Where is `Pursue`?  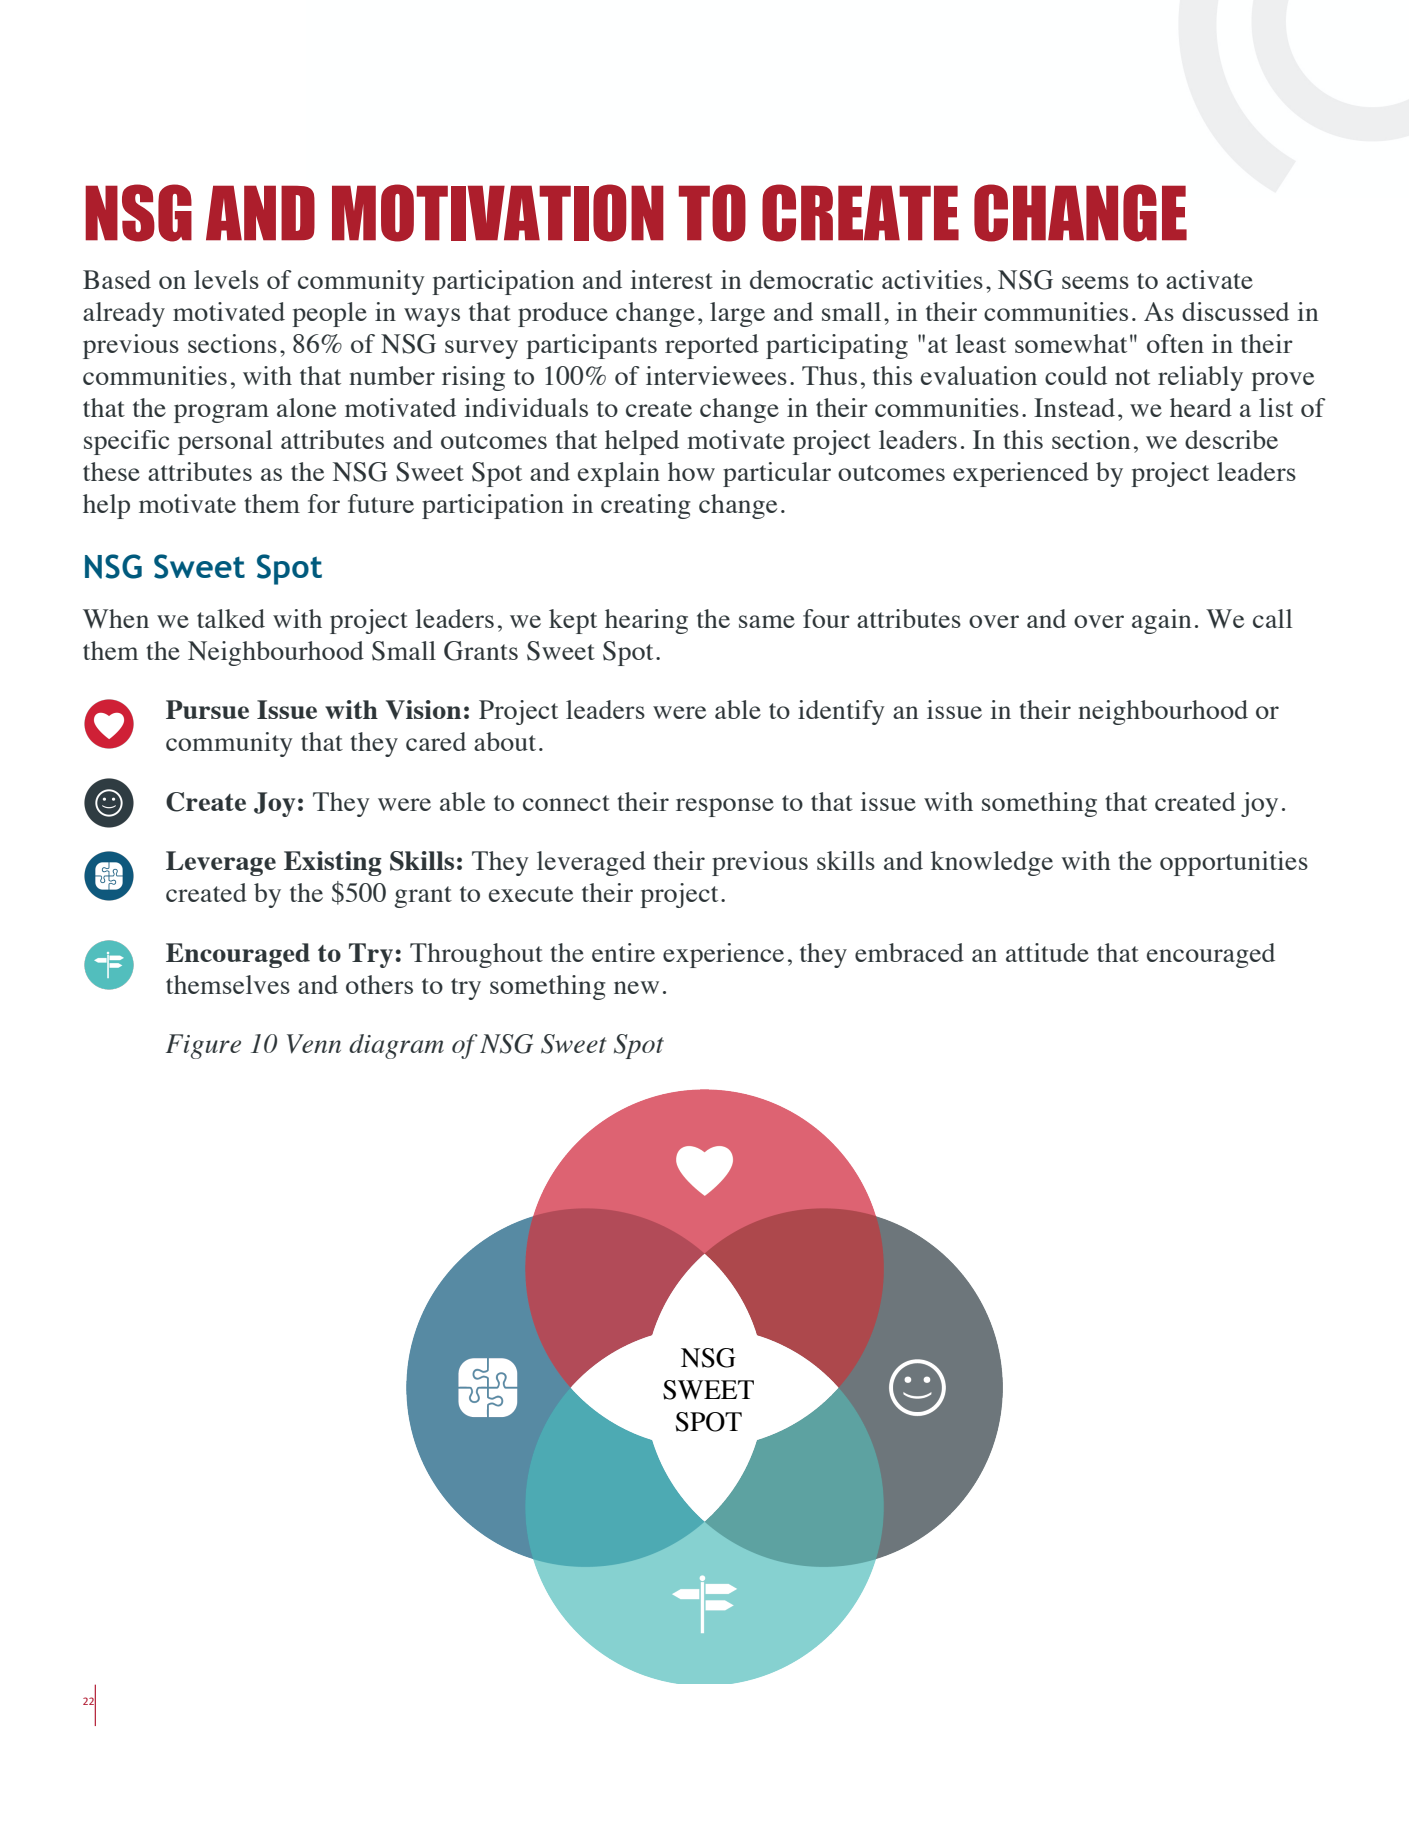
Pursue is located at coordinates (207, 709).
